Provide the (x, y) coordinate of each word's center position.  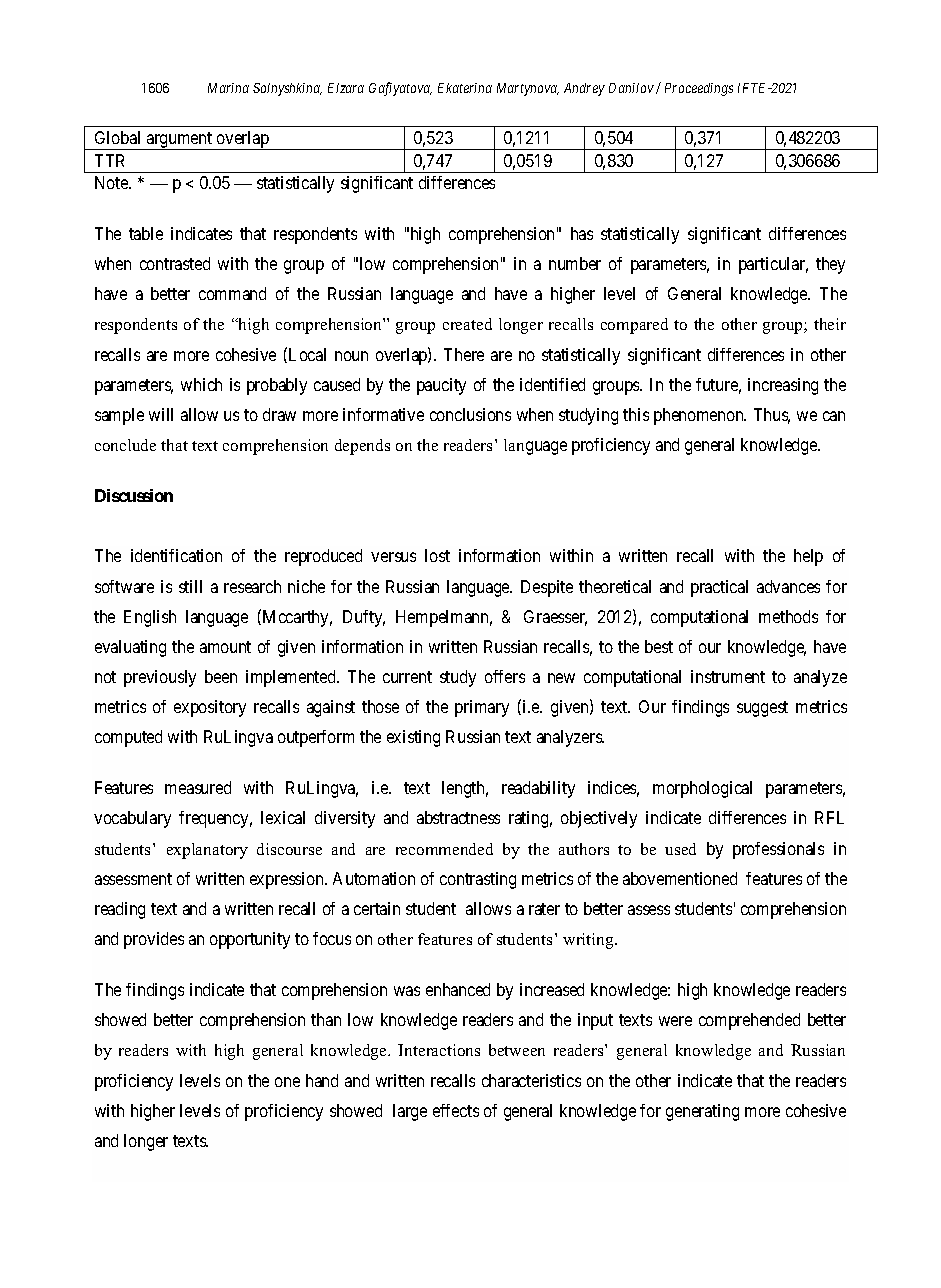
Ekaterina (465, 88)
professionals (778, 850)
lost (437, 555)
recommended (444, 849)
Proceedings (699, 89)
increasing (783, 386)
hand (322, 1080)
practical (719, 588)
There (464, 354)
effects (456, 1110)
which (201, 384)
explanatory (207, 851)
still (190, 586)
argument (179, 141)
